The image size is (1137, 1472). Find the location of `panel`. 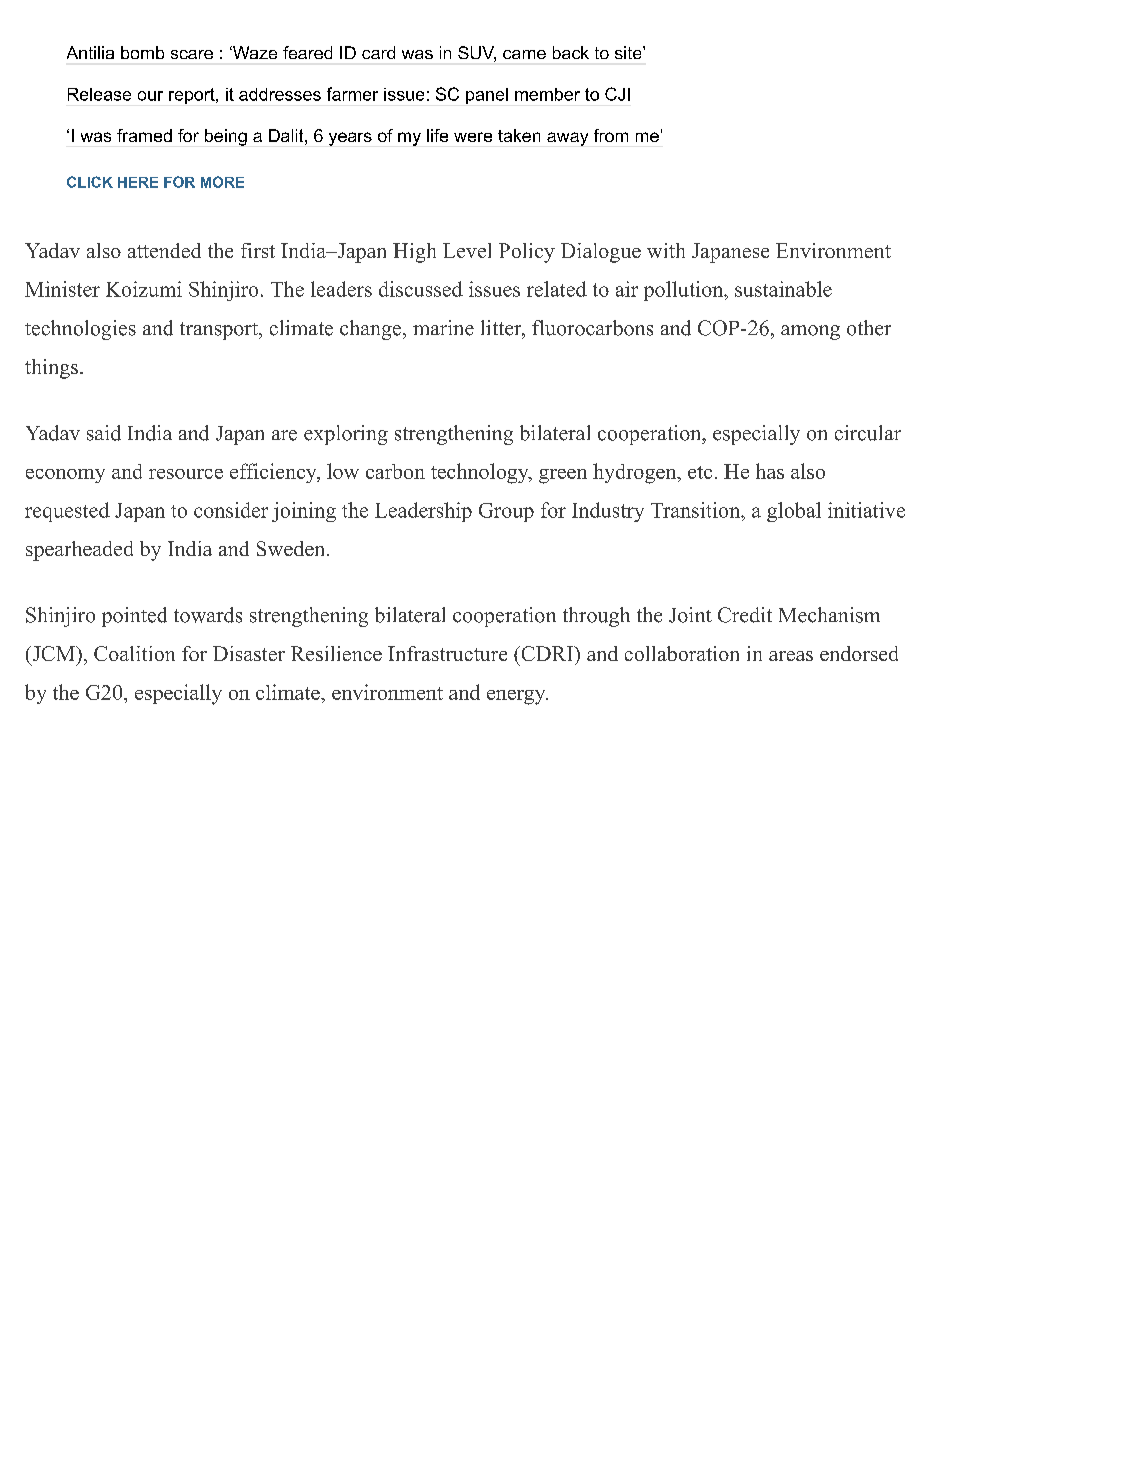

panel is located at coordinates (487, 96).
